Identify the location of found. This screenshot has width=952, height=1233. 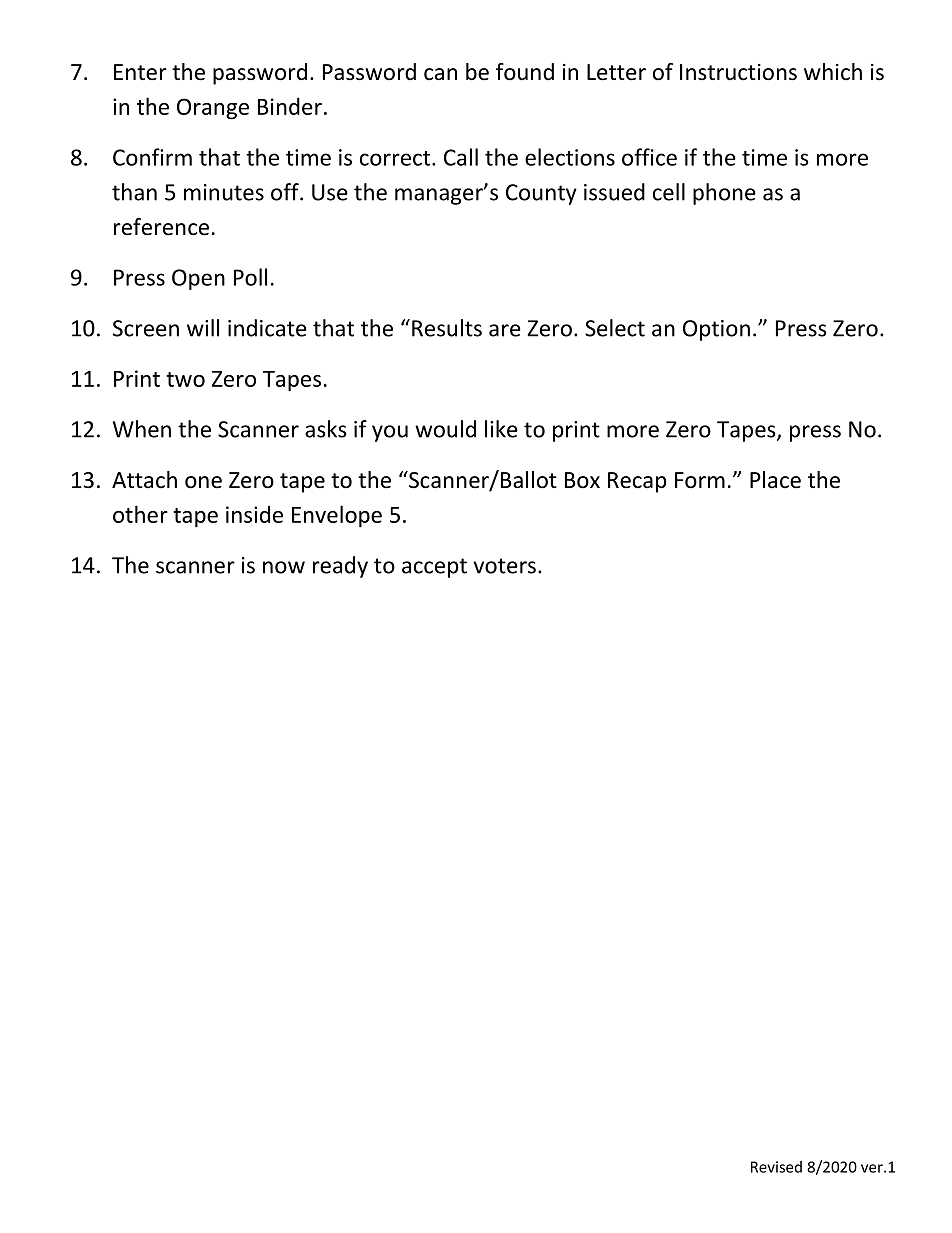
(525, 72).
